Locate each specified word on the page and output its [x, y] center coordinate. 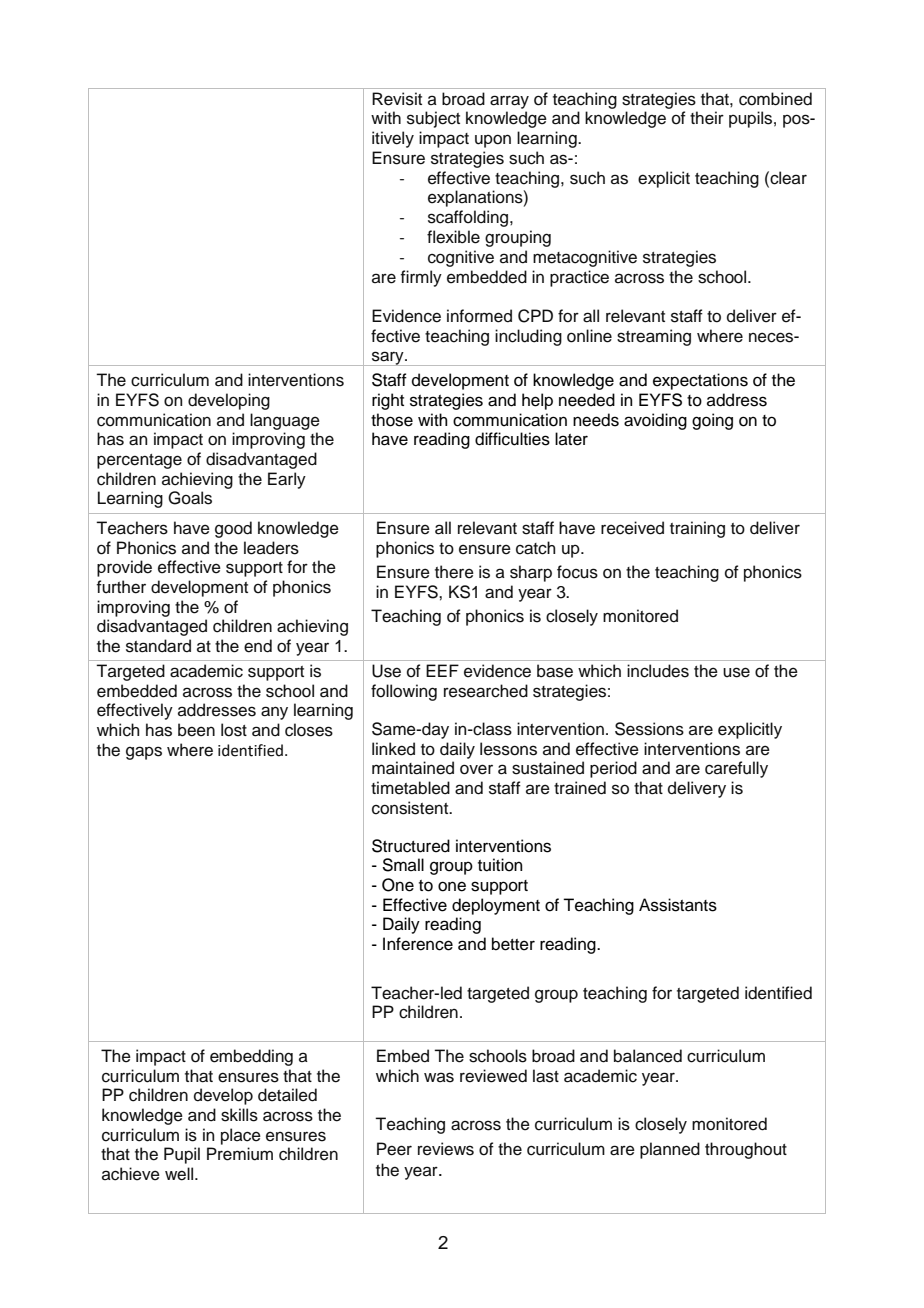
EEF [442, 670]
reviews [446, 1149]
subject [433, 119]
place [241, 1136]
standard [158, 646]
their [707, 118]
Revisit [397, 99]
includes [658, 671]
